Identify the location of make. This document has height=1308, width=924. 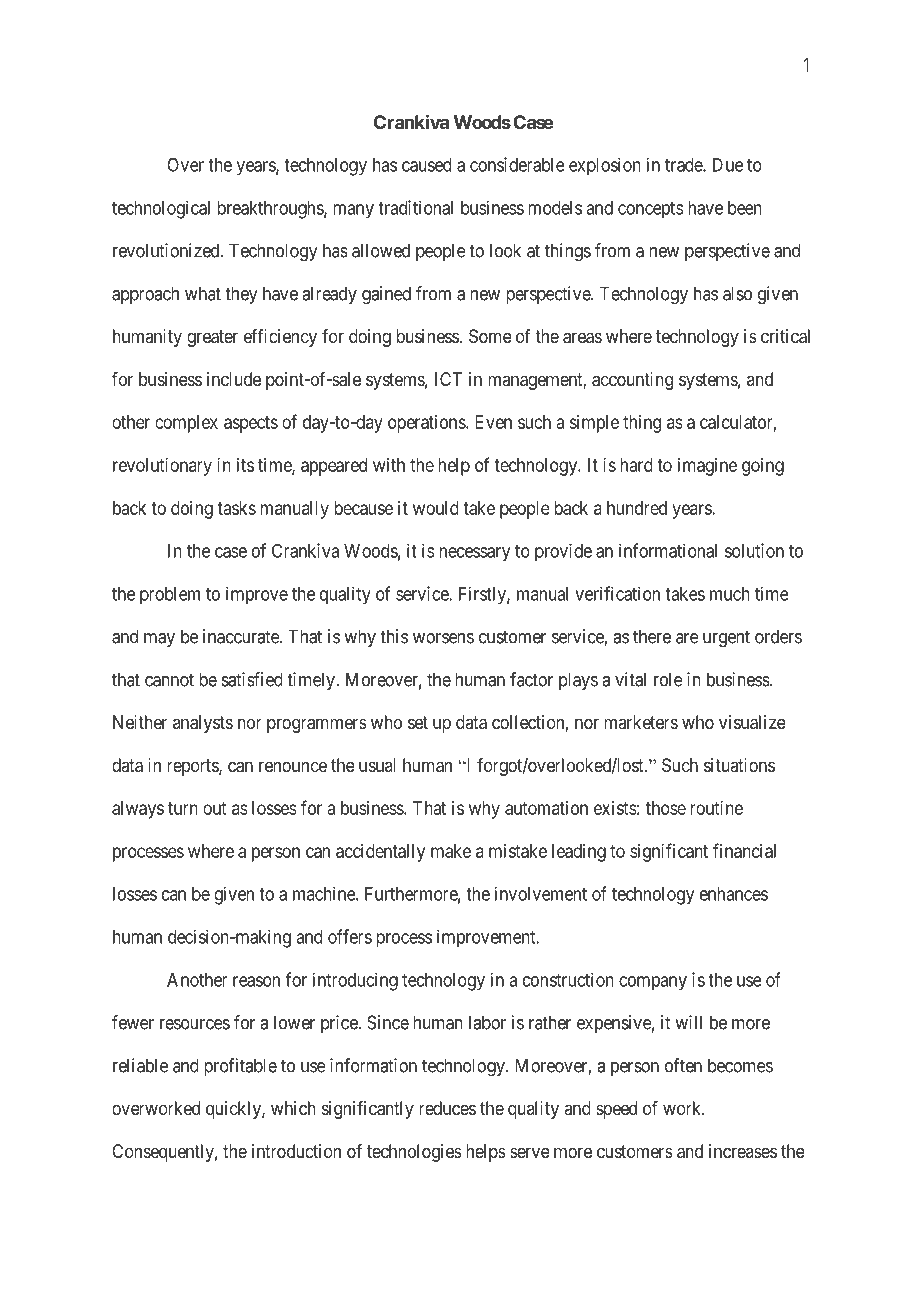
(451, 851).
